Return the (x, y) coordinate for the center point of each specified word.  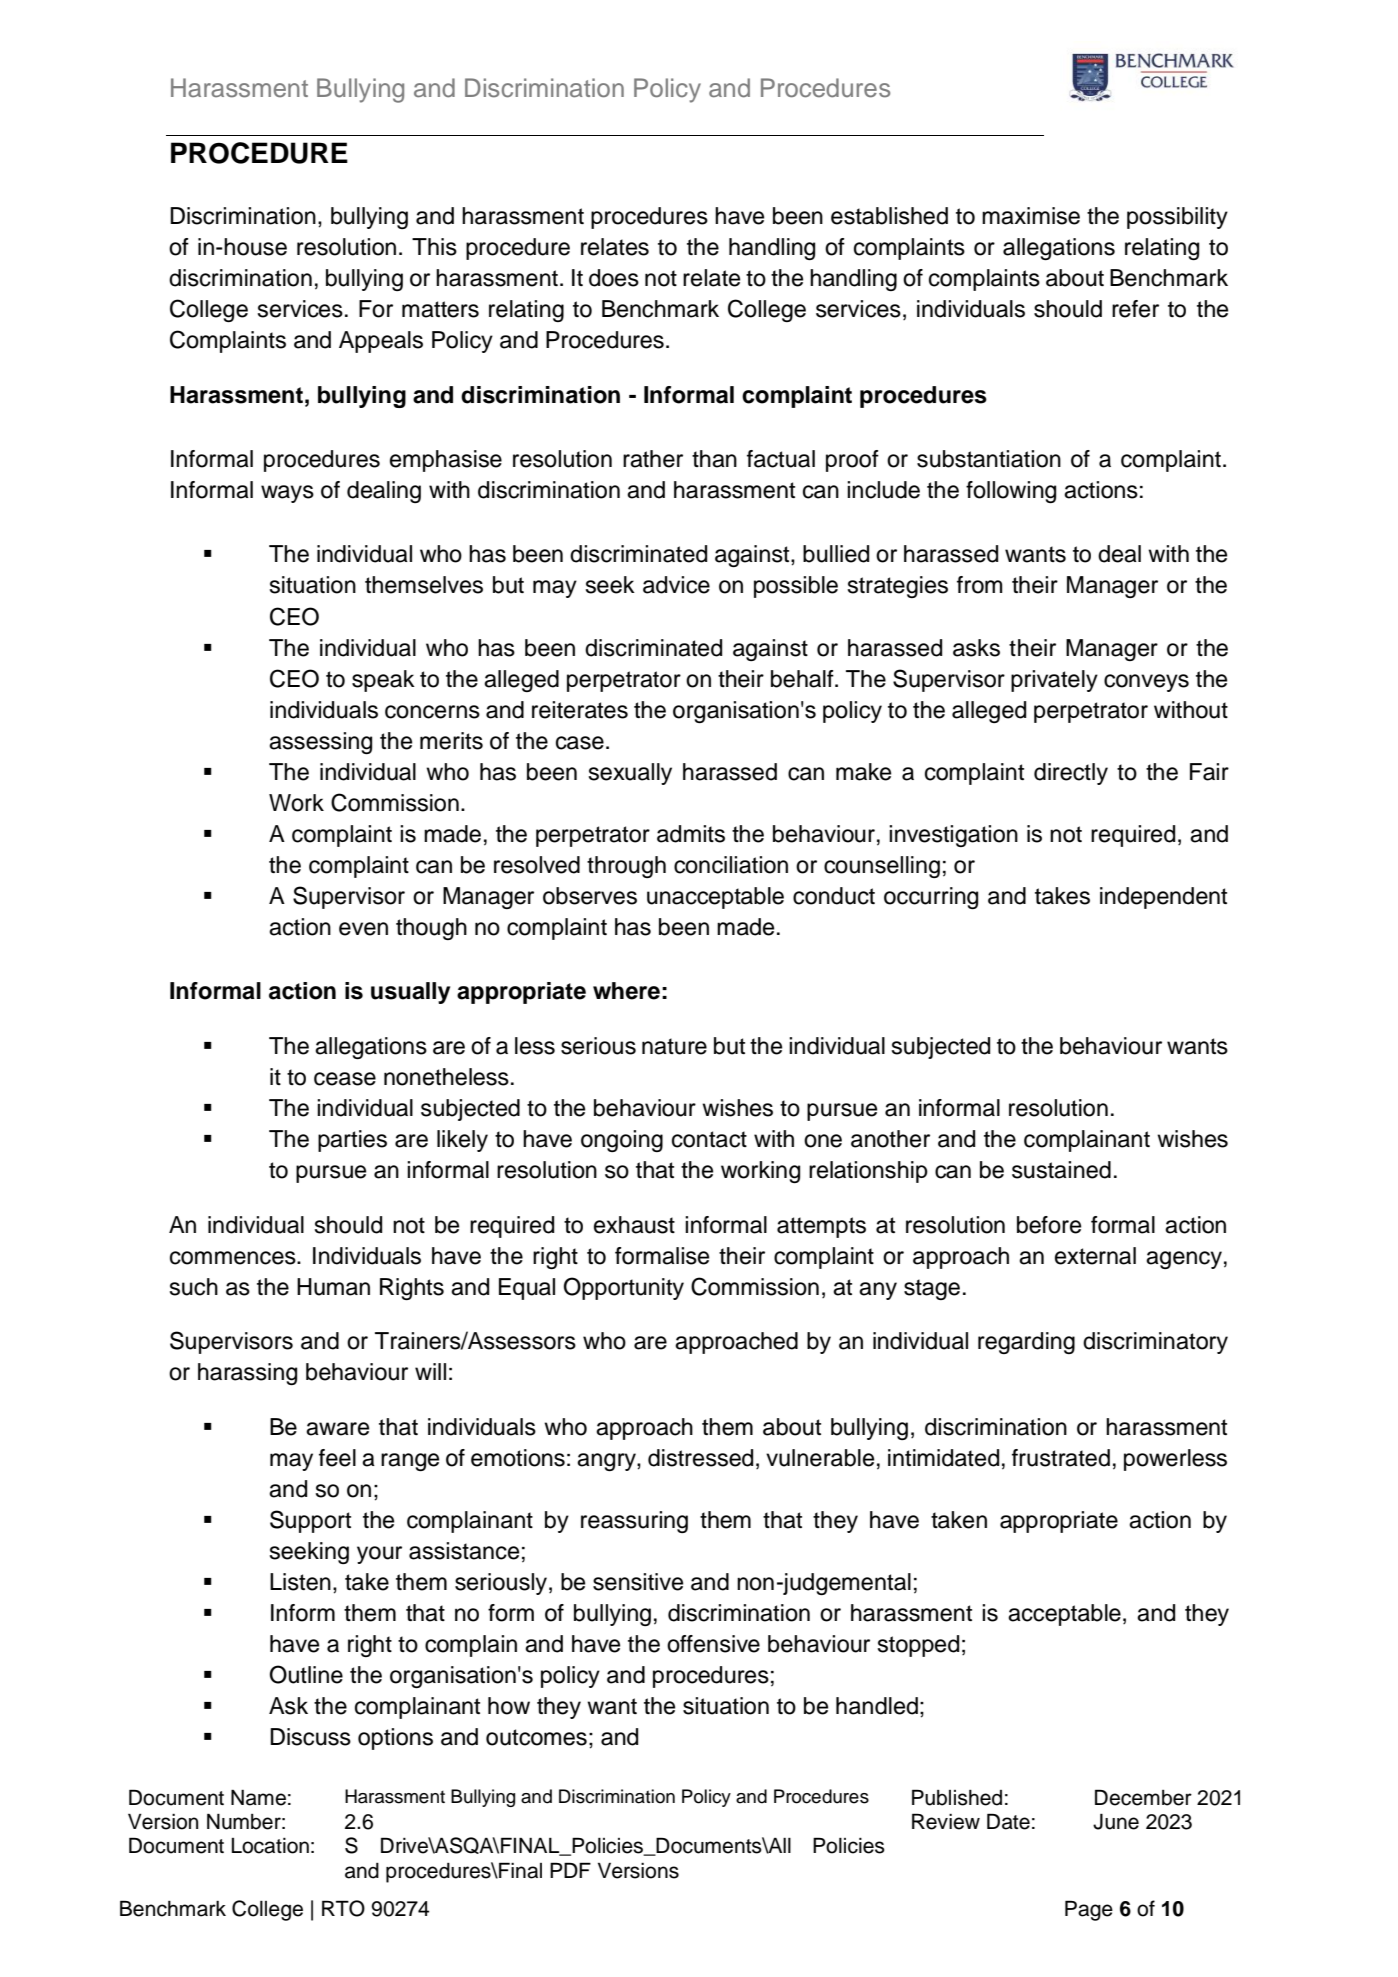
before (1049, 1225)
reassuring (634, 1522)
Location (270, 1846)
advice (676, 585)
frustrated (1061, 1458)
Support (310, 1521)
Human (333, 1287)
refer (1135, 309)
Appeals (381, 342)
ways (287, 494)
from (979, 585)
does (614, 278)
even (363, 929)
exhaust (634, 1225)
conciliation (731, 865)
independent (1163, 898)
